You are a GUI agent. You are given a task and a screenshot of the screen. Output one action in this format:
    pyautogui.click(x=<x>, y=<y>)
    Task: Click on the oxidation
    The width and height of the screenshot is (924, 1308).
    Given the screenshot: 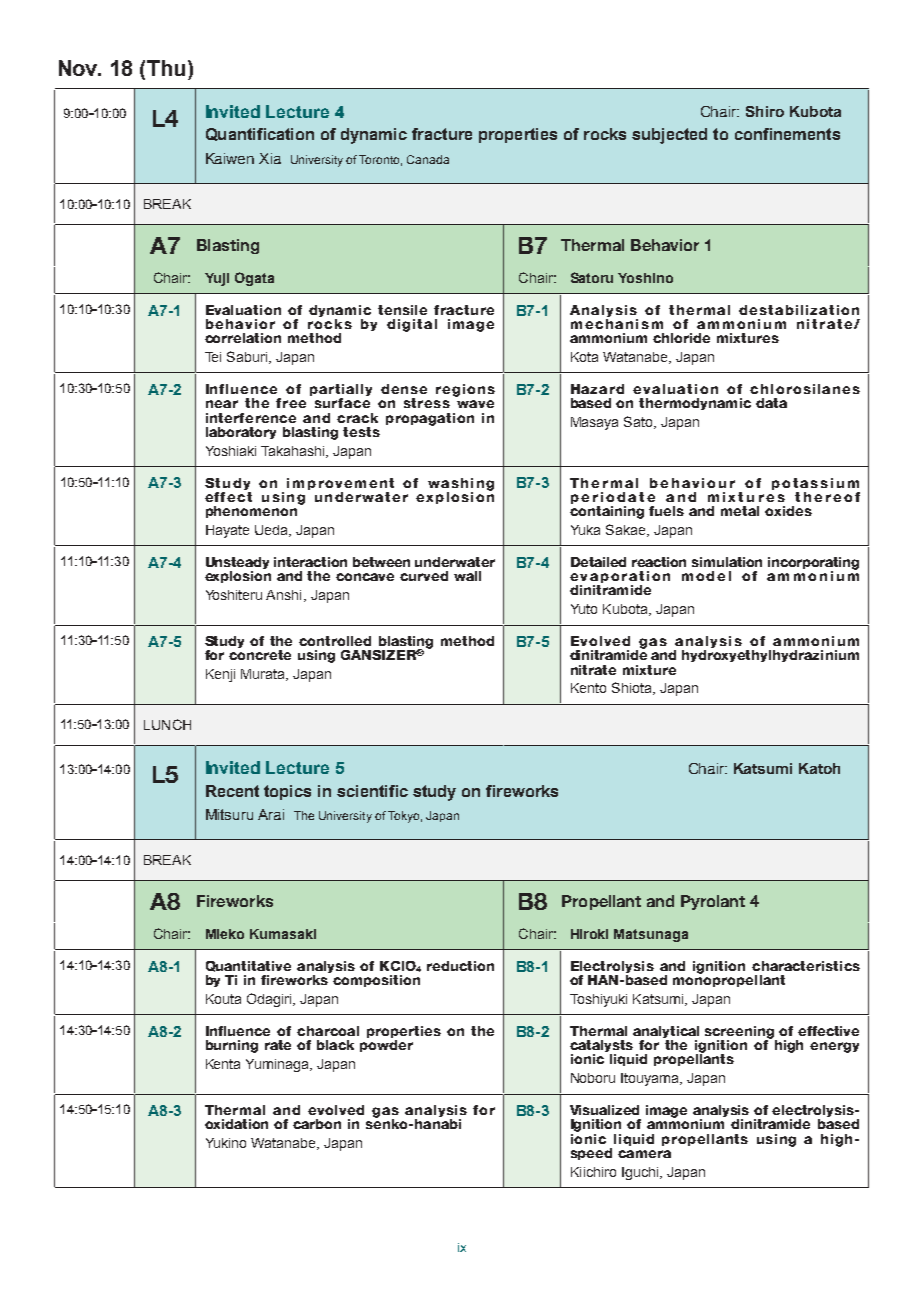 What is the action you would take?
    pyautogui.click(x=236, y=1124)
